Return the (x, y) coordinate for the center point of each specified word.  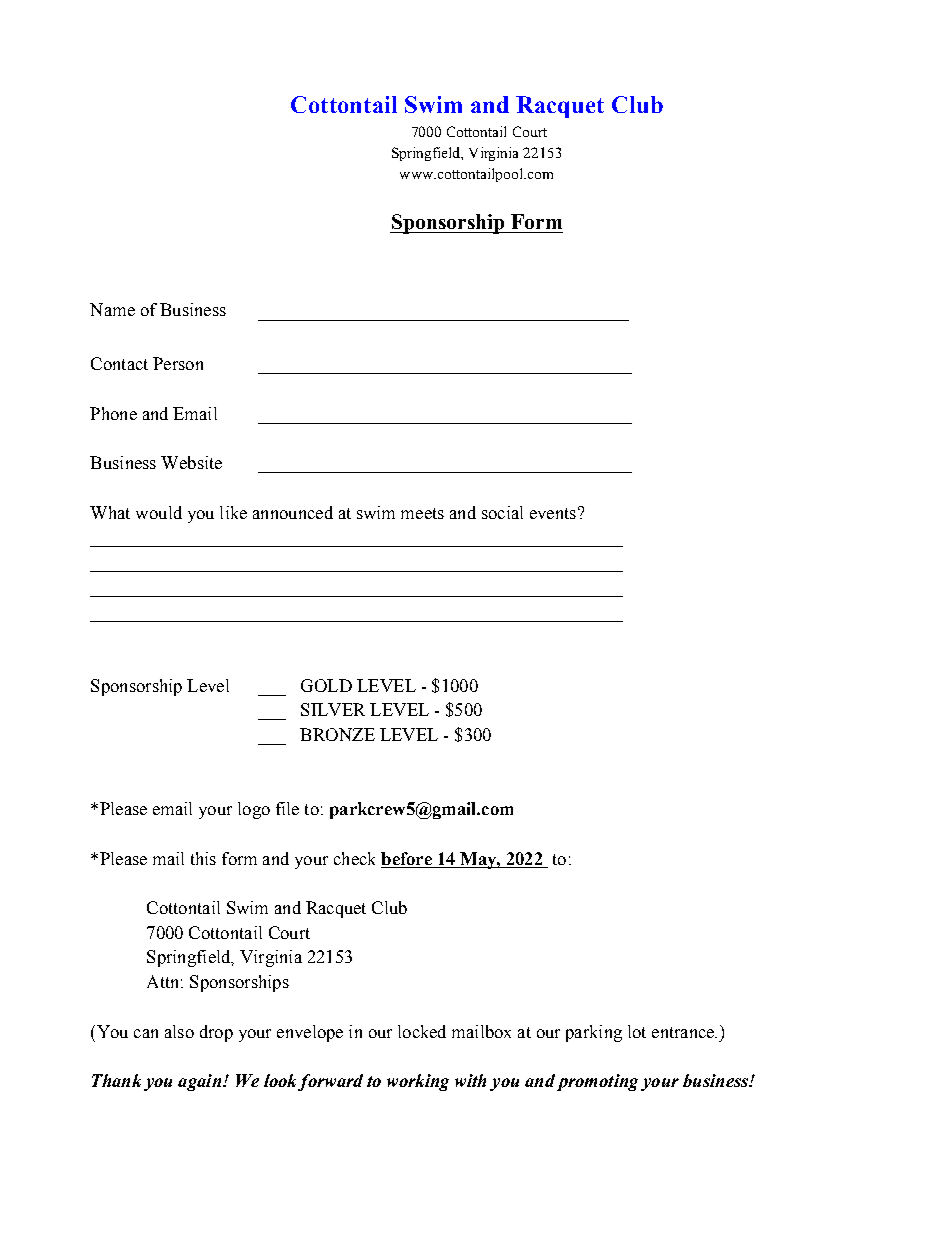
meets (422, 513)
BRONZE (337, 734)
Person (178, 363)
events (553, 513)
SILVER (333, 709)
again (201, 1082)
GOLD (326, 685)
